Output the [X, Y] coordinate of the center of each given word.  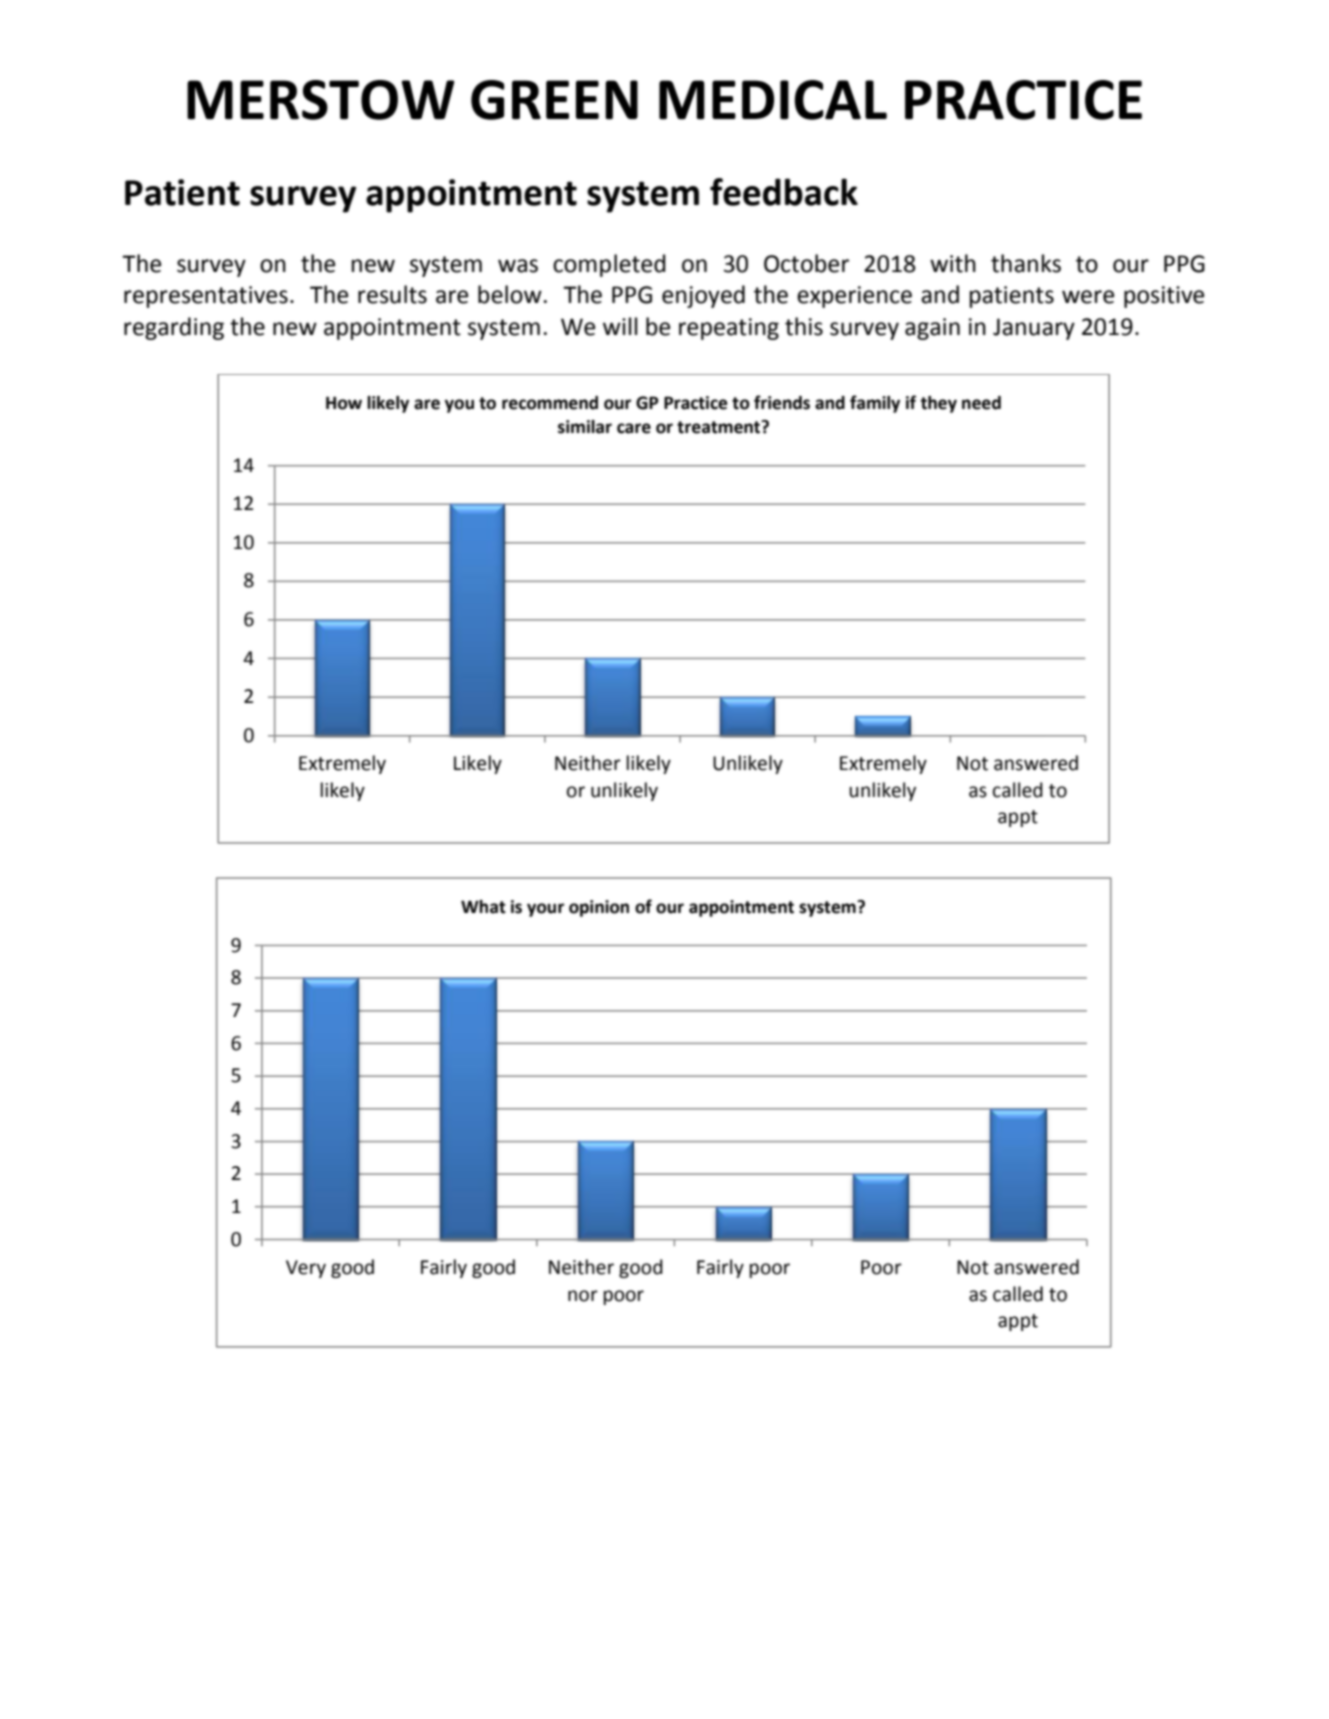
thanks [1026, 263]
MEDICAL [773, 100]
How [344, 403]
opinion [599, 908]
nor [583, 1296]
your [545, 910]
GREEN [554, 100]
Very [306, 1269]
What [483, 907]
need [981, 403]
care [634, 428]
